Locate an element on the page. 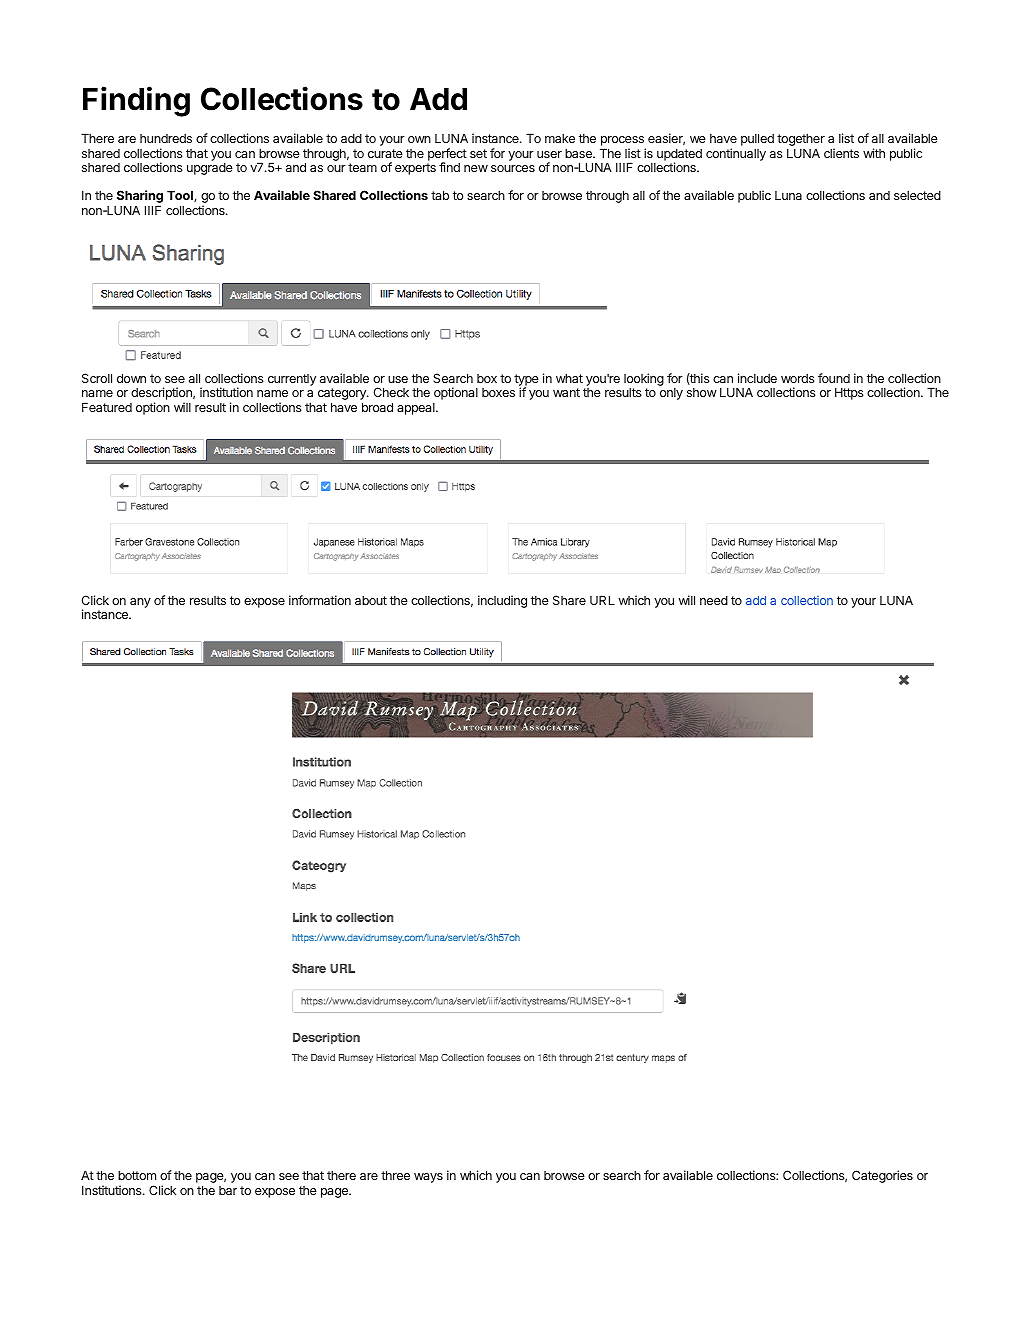  ways is located at coordinates (428, 1178).
